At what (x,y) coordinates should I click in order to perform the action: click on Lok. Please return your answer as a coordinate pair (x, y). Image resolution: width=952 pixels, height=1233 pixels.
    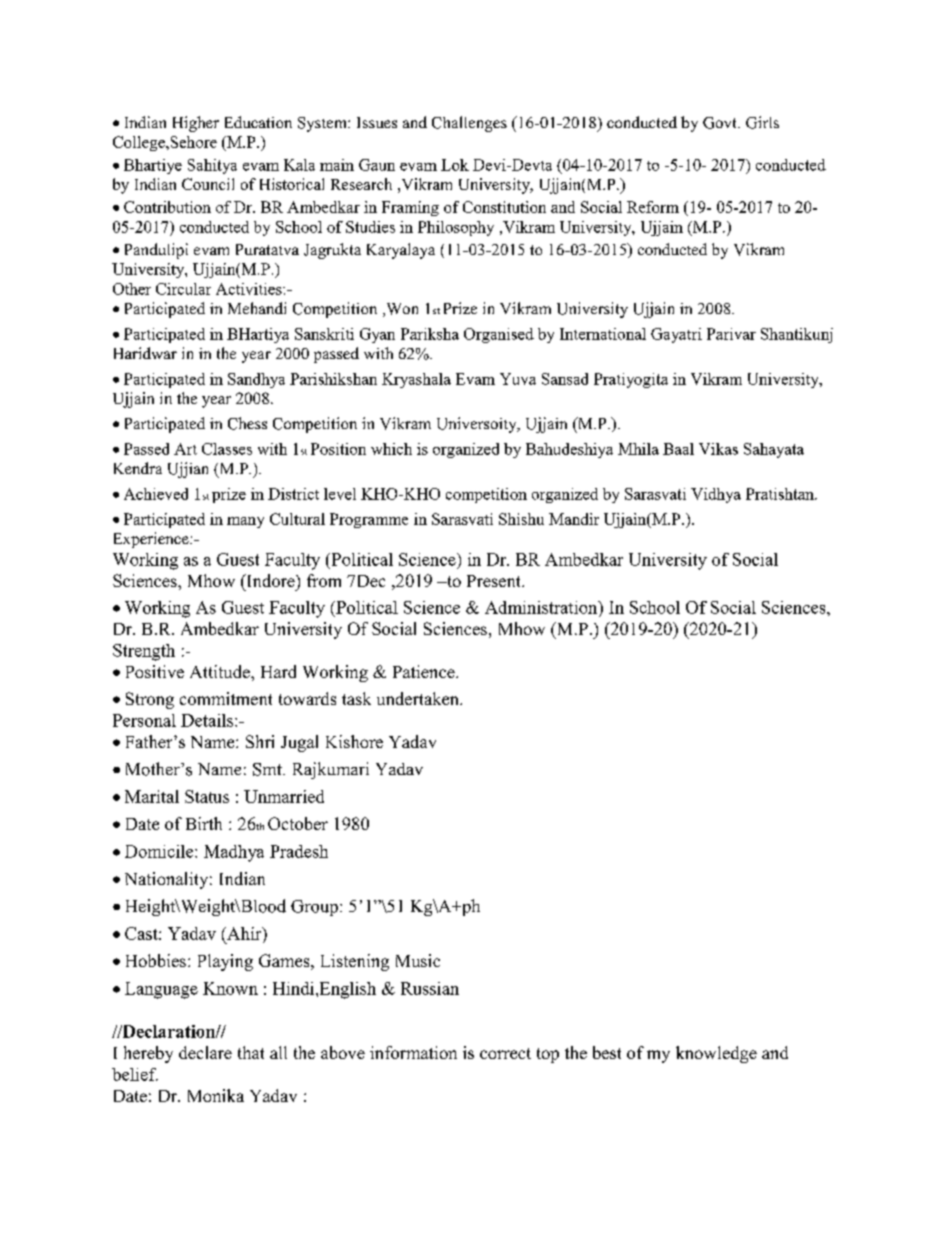
    Looking at the image, I should click on (455, 165).
